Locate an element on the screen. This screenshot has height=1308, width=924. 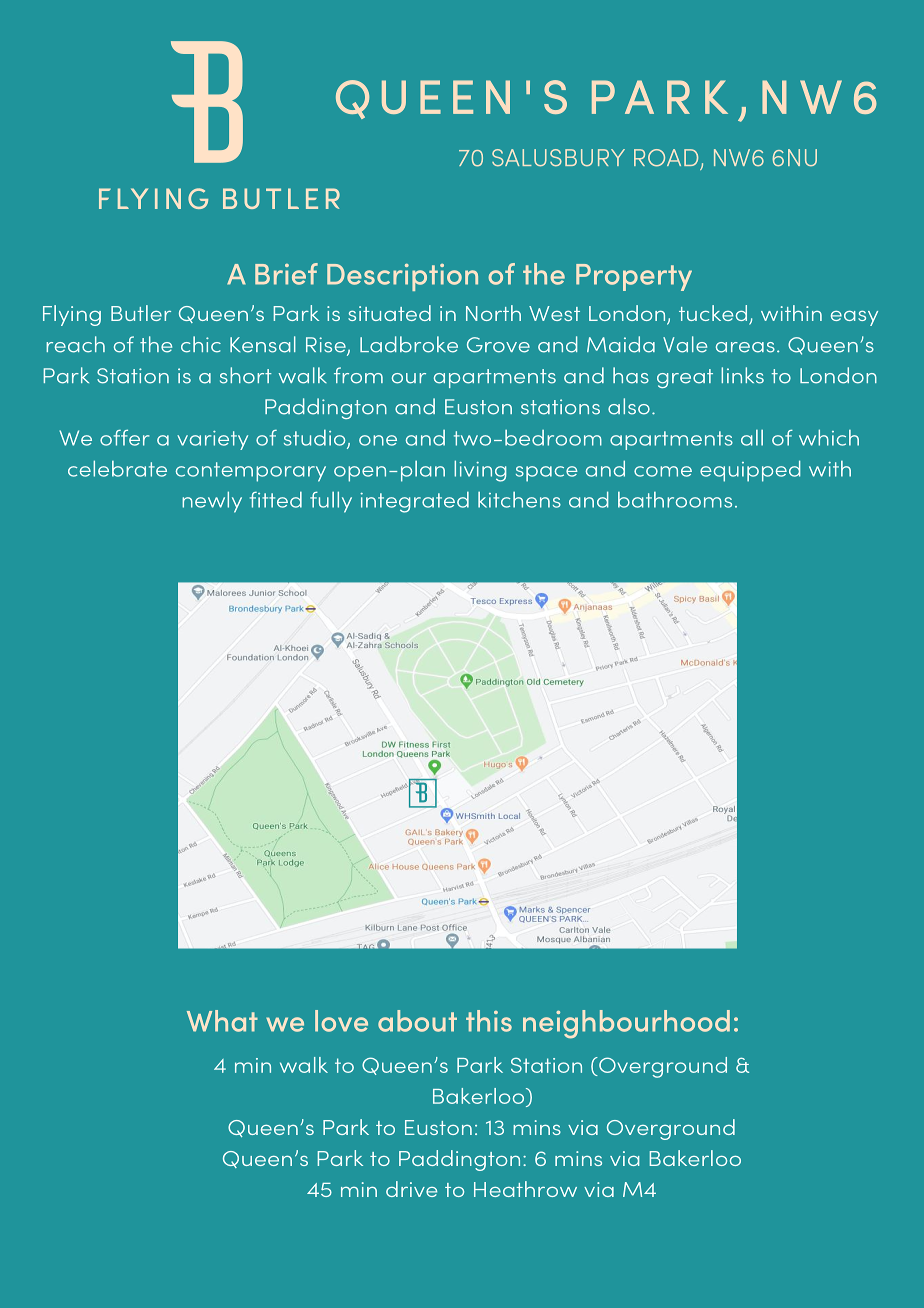
newly is located at coordinates (212, 502).
